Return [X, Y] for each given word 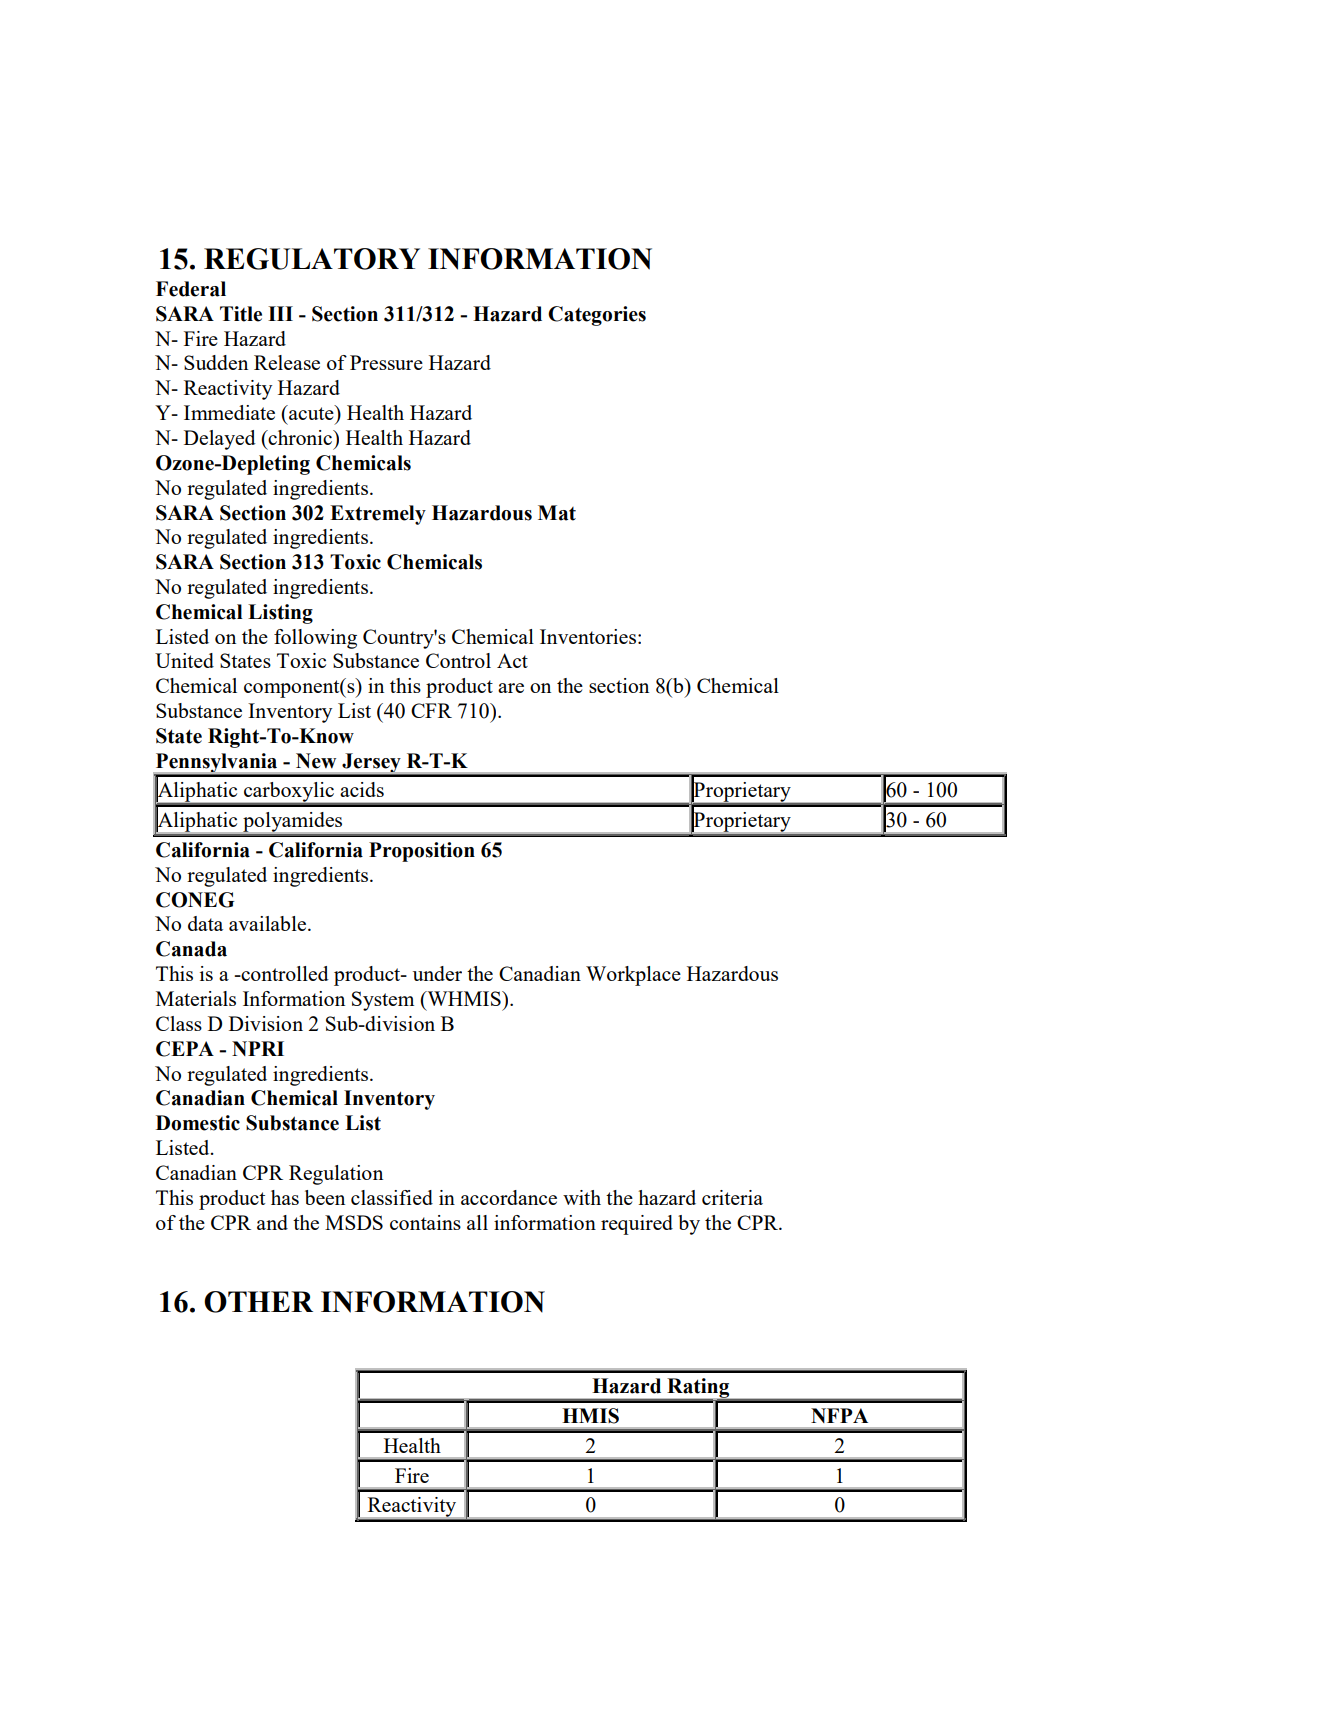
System [383, 1001]
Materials [196, 998]
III [280, 313]
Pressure [386, 362]
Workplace [633, 976]
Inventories [589, 636]
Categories [597, 316]
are [511, 688]
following [315, 639]
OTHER [258, 1302]
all [477, 1222]
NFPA [839, 1415]
